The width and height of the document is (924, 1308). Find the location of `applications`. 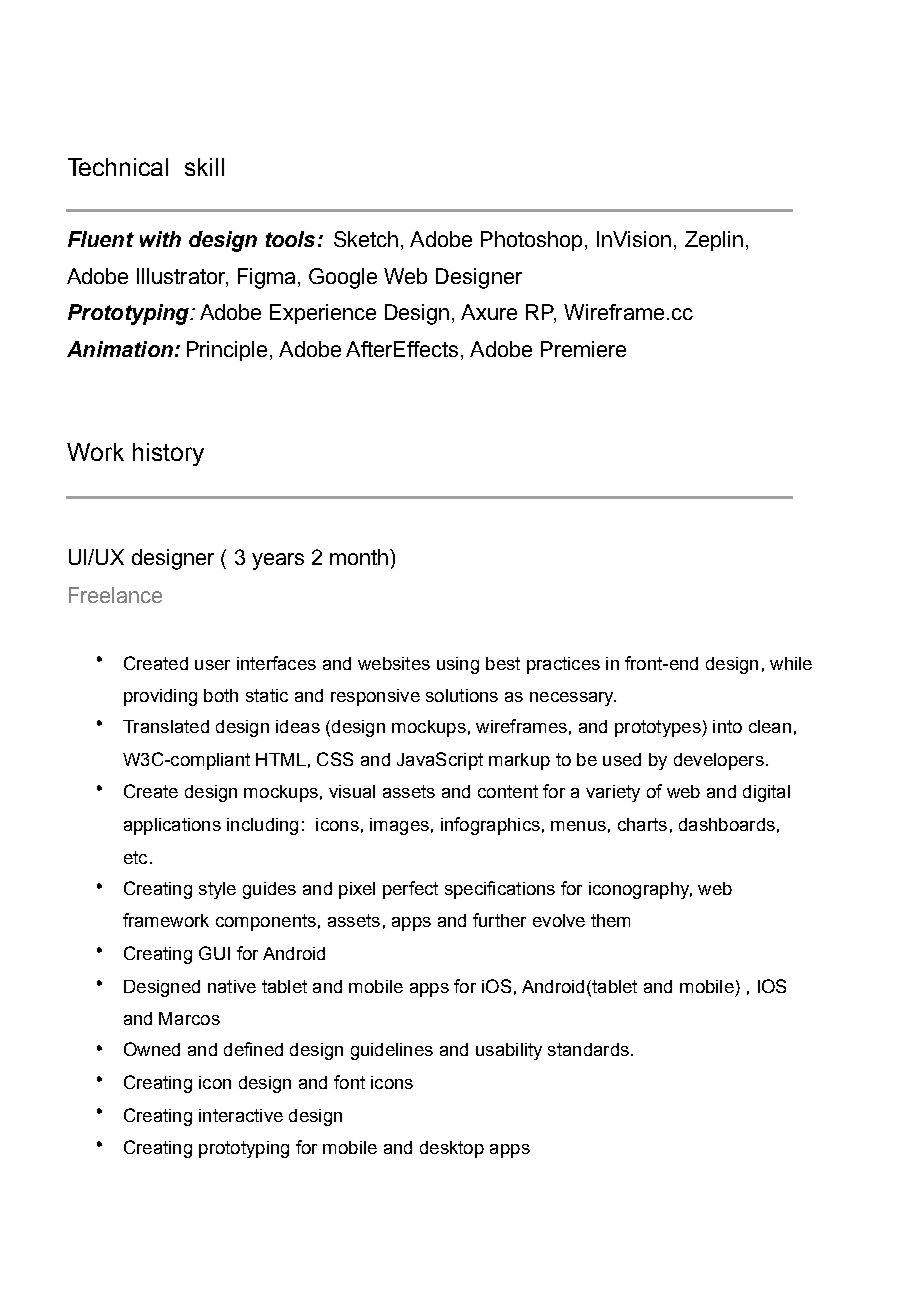

applications is located at coordinates (172, 826).
